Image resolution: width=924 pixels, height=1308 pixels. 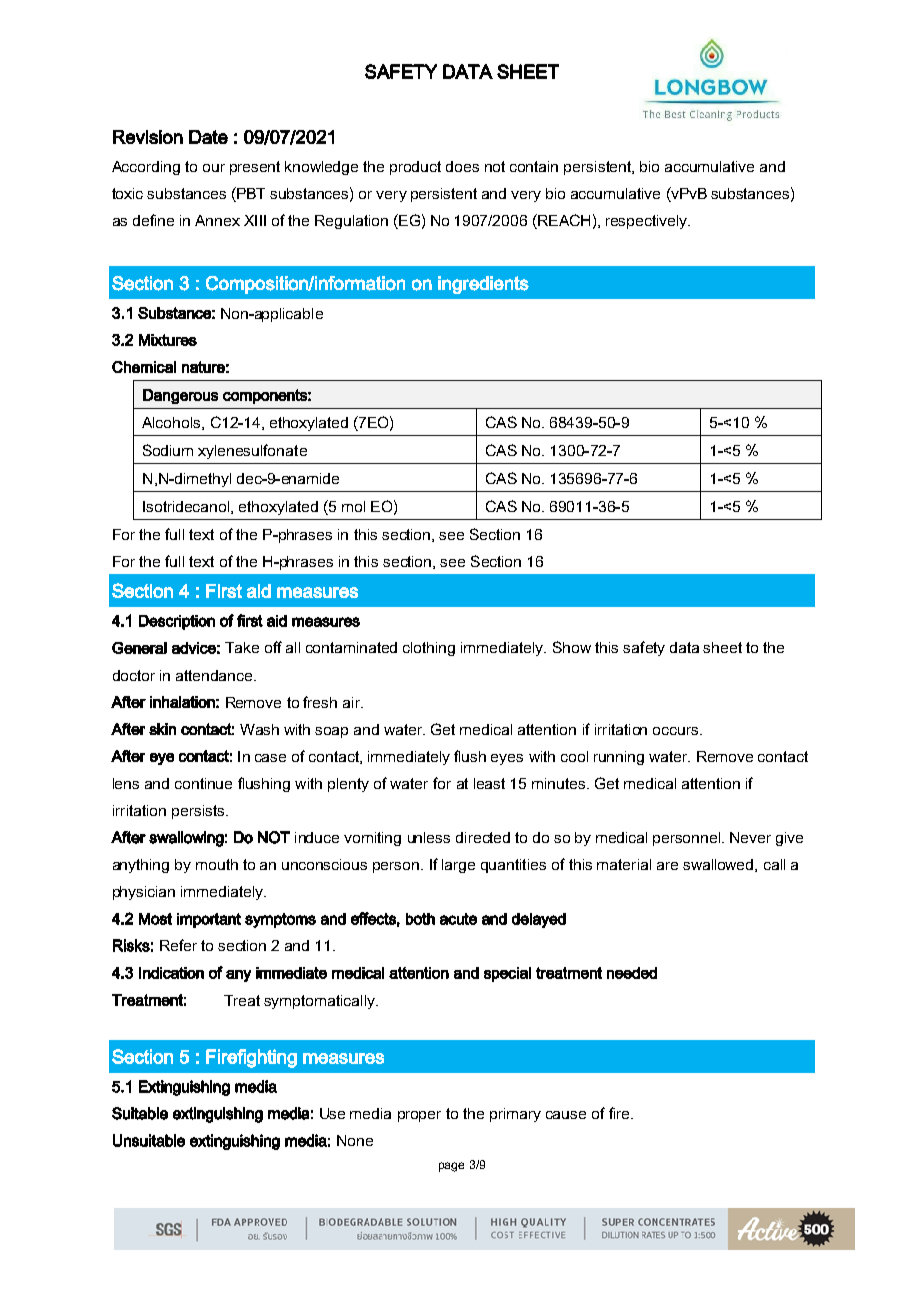 I want to click on None, so click(x=355, y=1140).
